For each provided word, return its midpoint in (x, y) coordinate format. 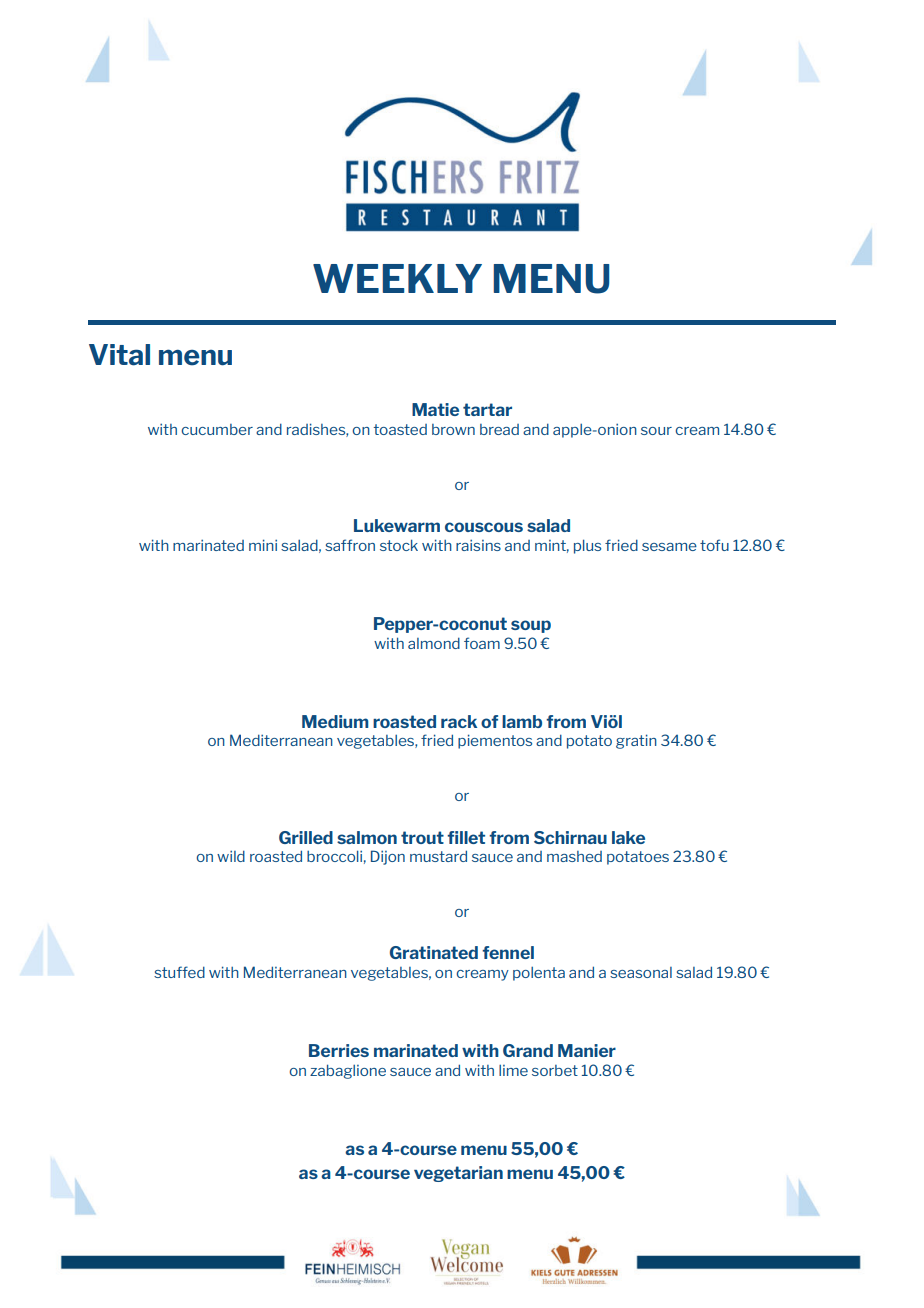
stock (399, 545)
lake (628, 837)
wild (231, 856)
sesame (669, 547)
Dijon (388, 857)
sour (656, 431)
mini (263, 545)
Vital (119, 355)
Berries (339, 1050)
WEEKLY (397, 278)
